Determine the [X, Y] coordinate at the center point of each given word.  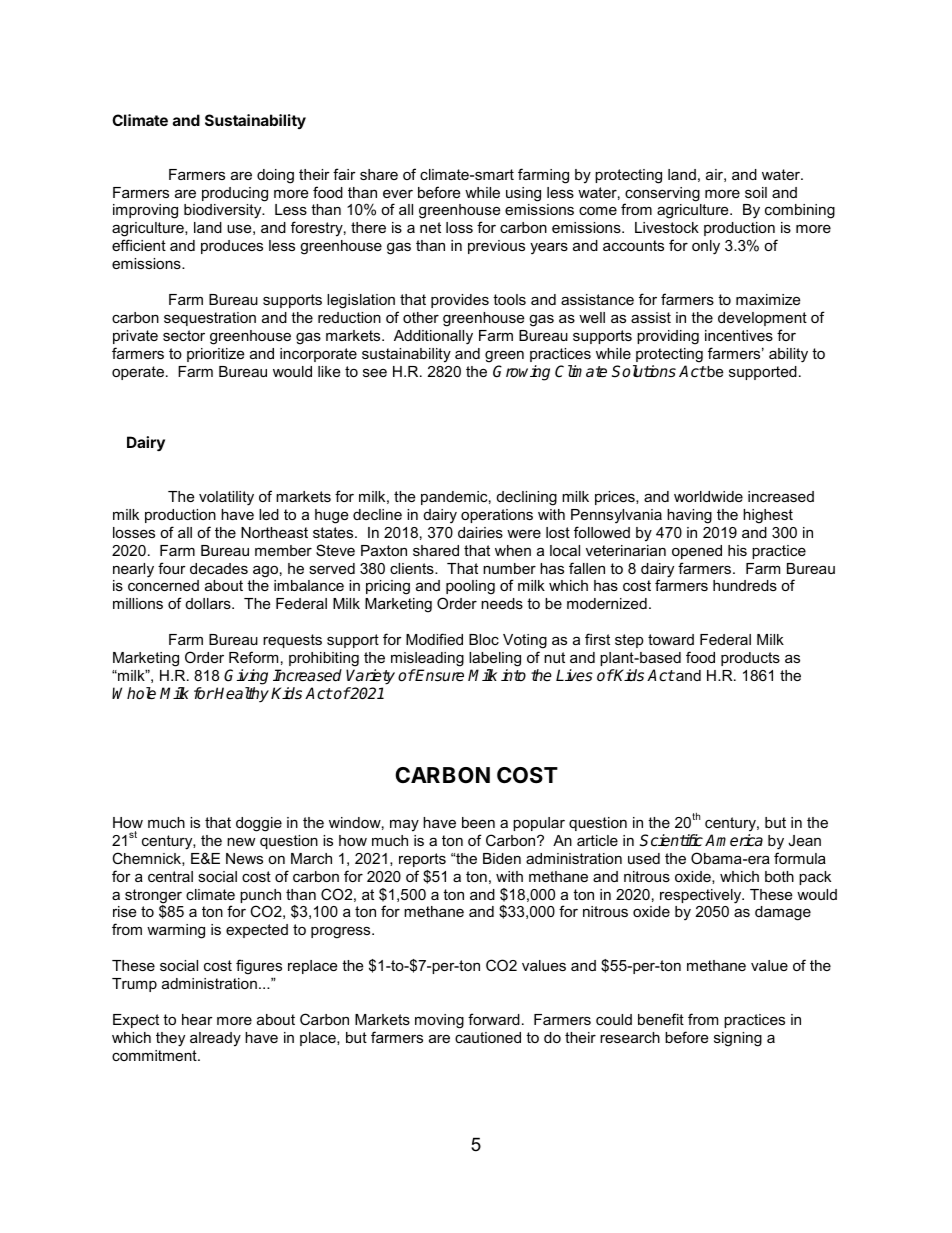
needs [502, 603]
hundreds [745, 585]
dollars [209, 603]
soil [756, 192]
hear [197, 1019]
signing [738, 1039]
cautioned [488, 1037]
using [523, 194]
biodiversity [224, 211]
